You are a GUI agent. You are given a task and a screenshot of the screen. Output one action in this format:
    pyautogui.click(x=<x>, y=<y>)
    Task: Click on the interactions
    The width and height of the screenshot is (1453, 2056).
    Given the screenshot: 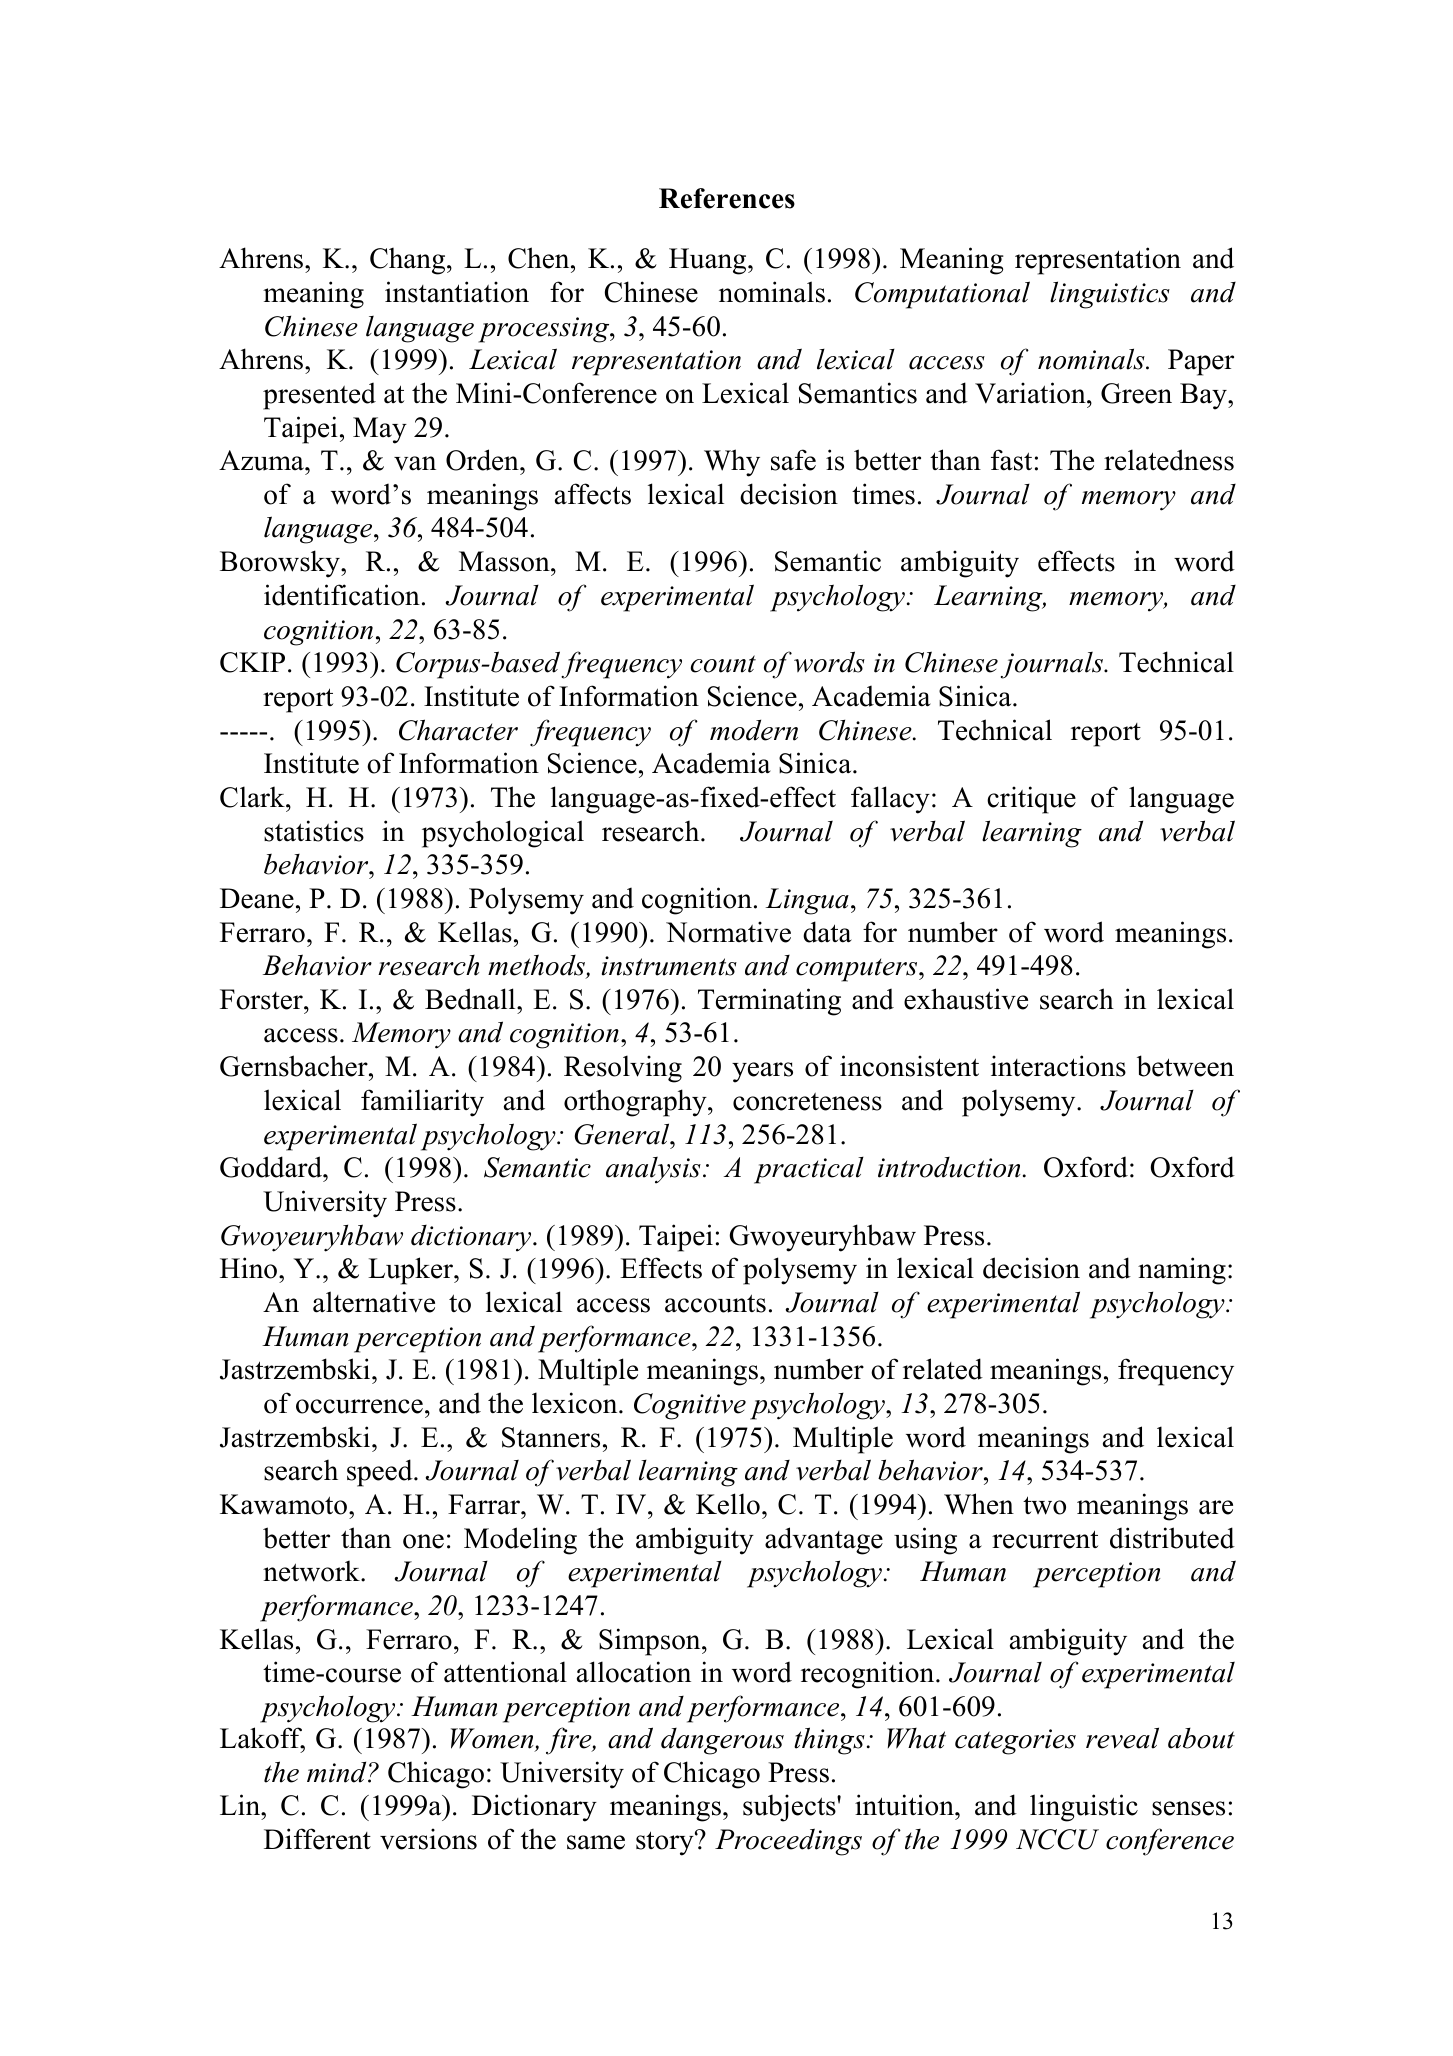 What is the action you would take?
    pyautogui.click(x=1058, y=1066)
